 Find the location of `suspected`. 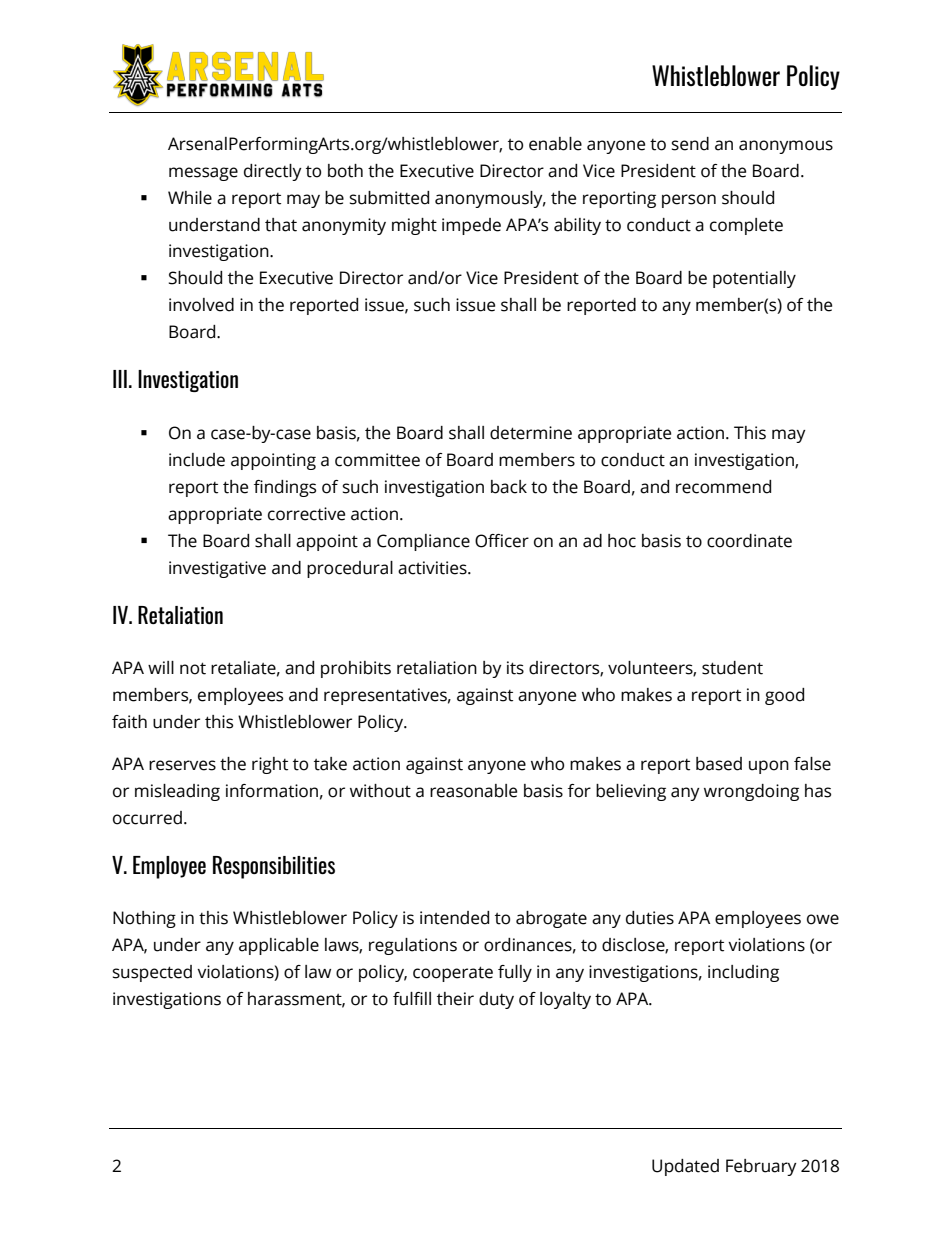

suspected is located at coordinates (152, 973).
